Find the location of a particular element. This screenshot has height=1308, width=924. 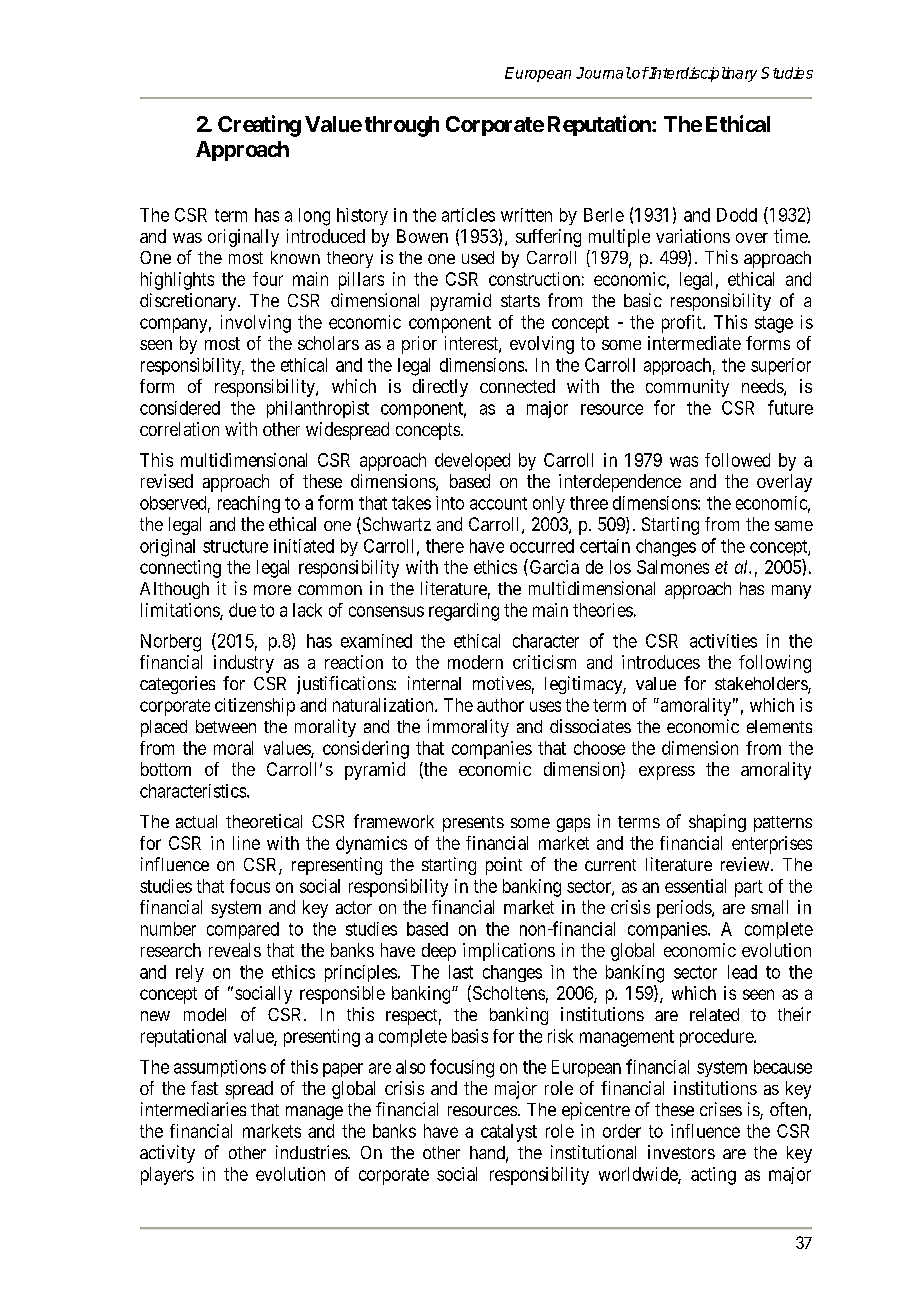

regarding is located at coordinates (464, 612).
